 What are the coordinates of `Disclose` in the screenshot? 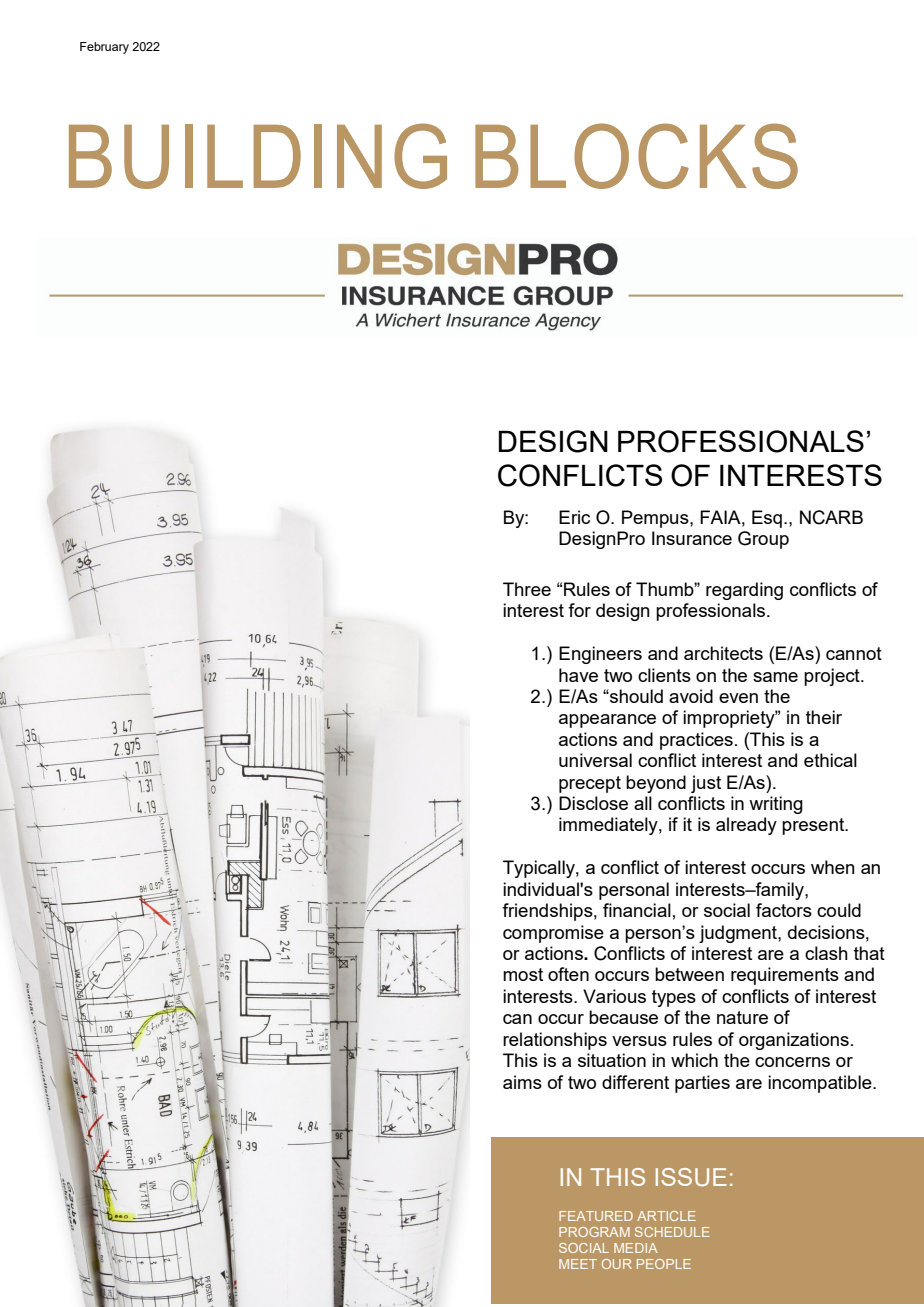 It's located at (593, 803).
